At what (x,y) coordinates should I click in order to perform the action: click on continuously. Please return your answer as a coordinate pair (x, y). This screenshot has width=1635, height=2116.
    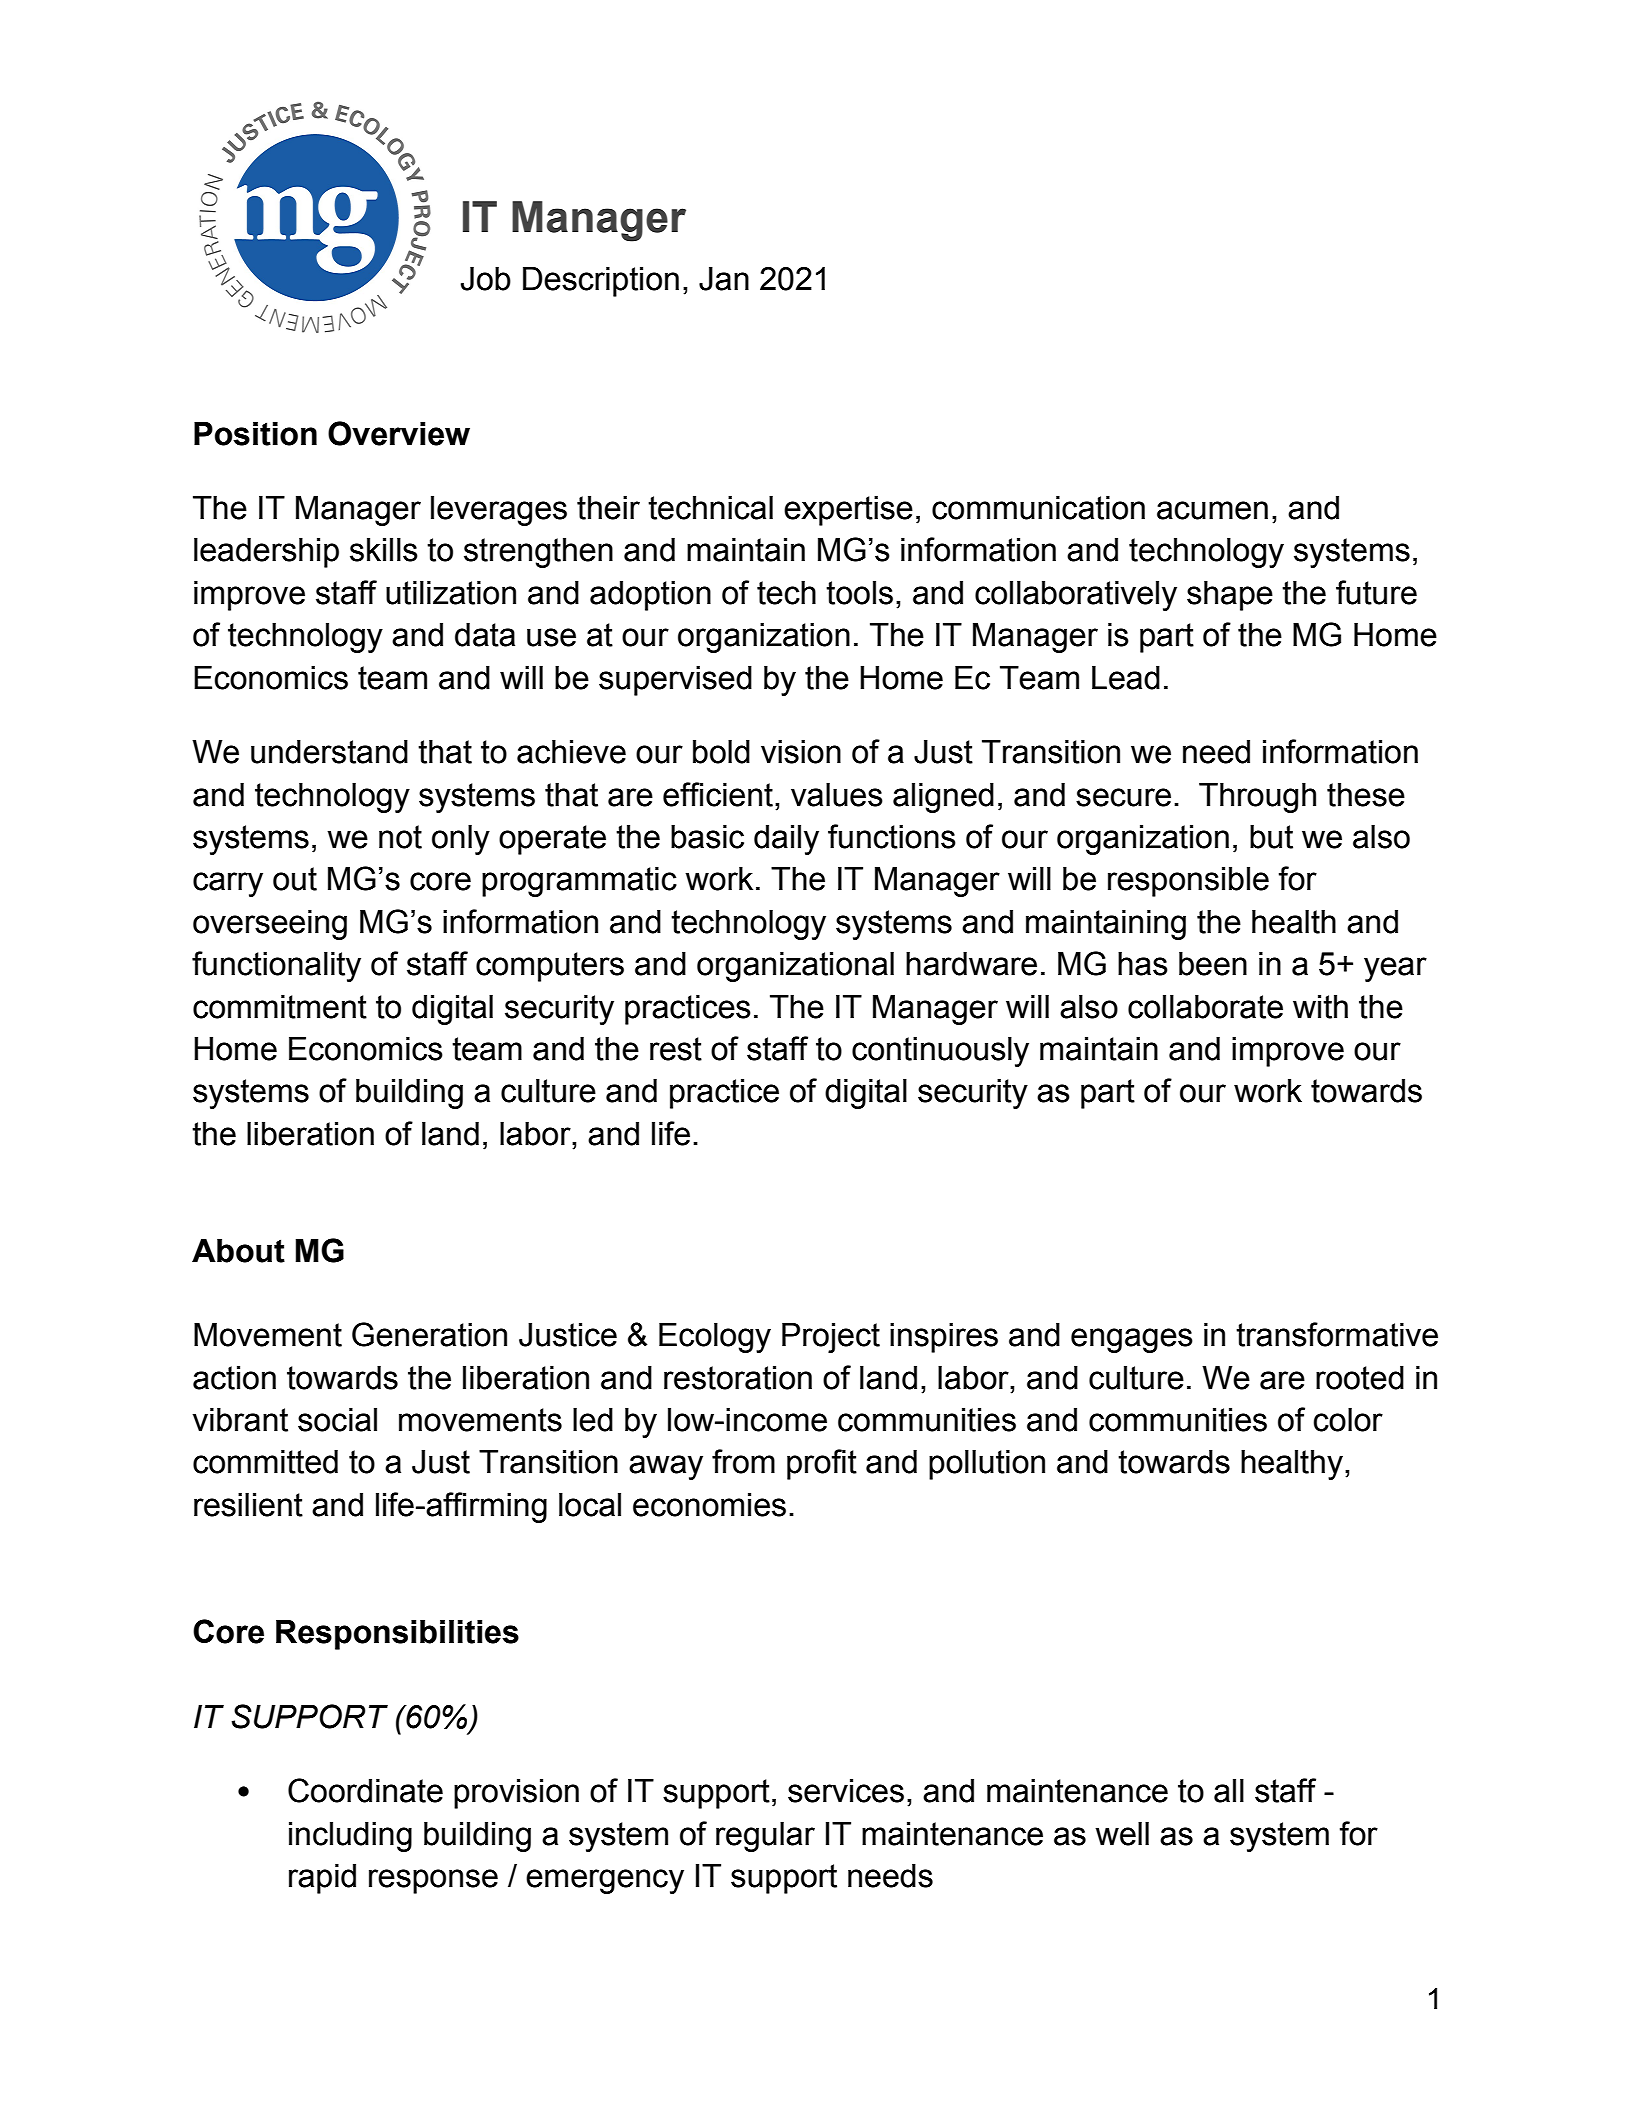
    Looking at the image, I should click on (940, 1052).
